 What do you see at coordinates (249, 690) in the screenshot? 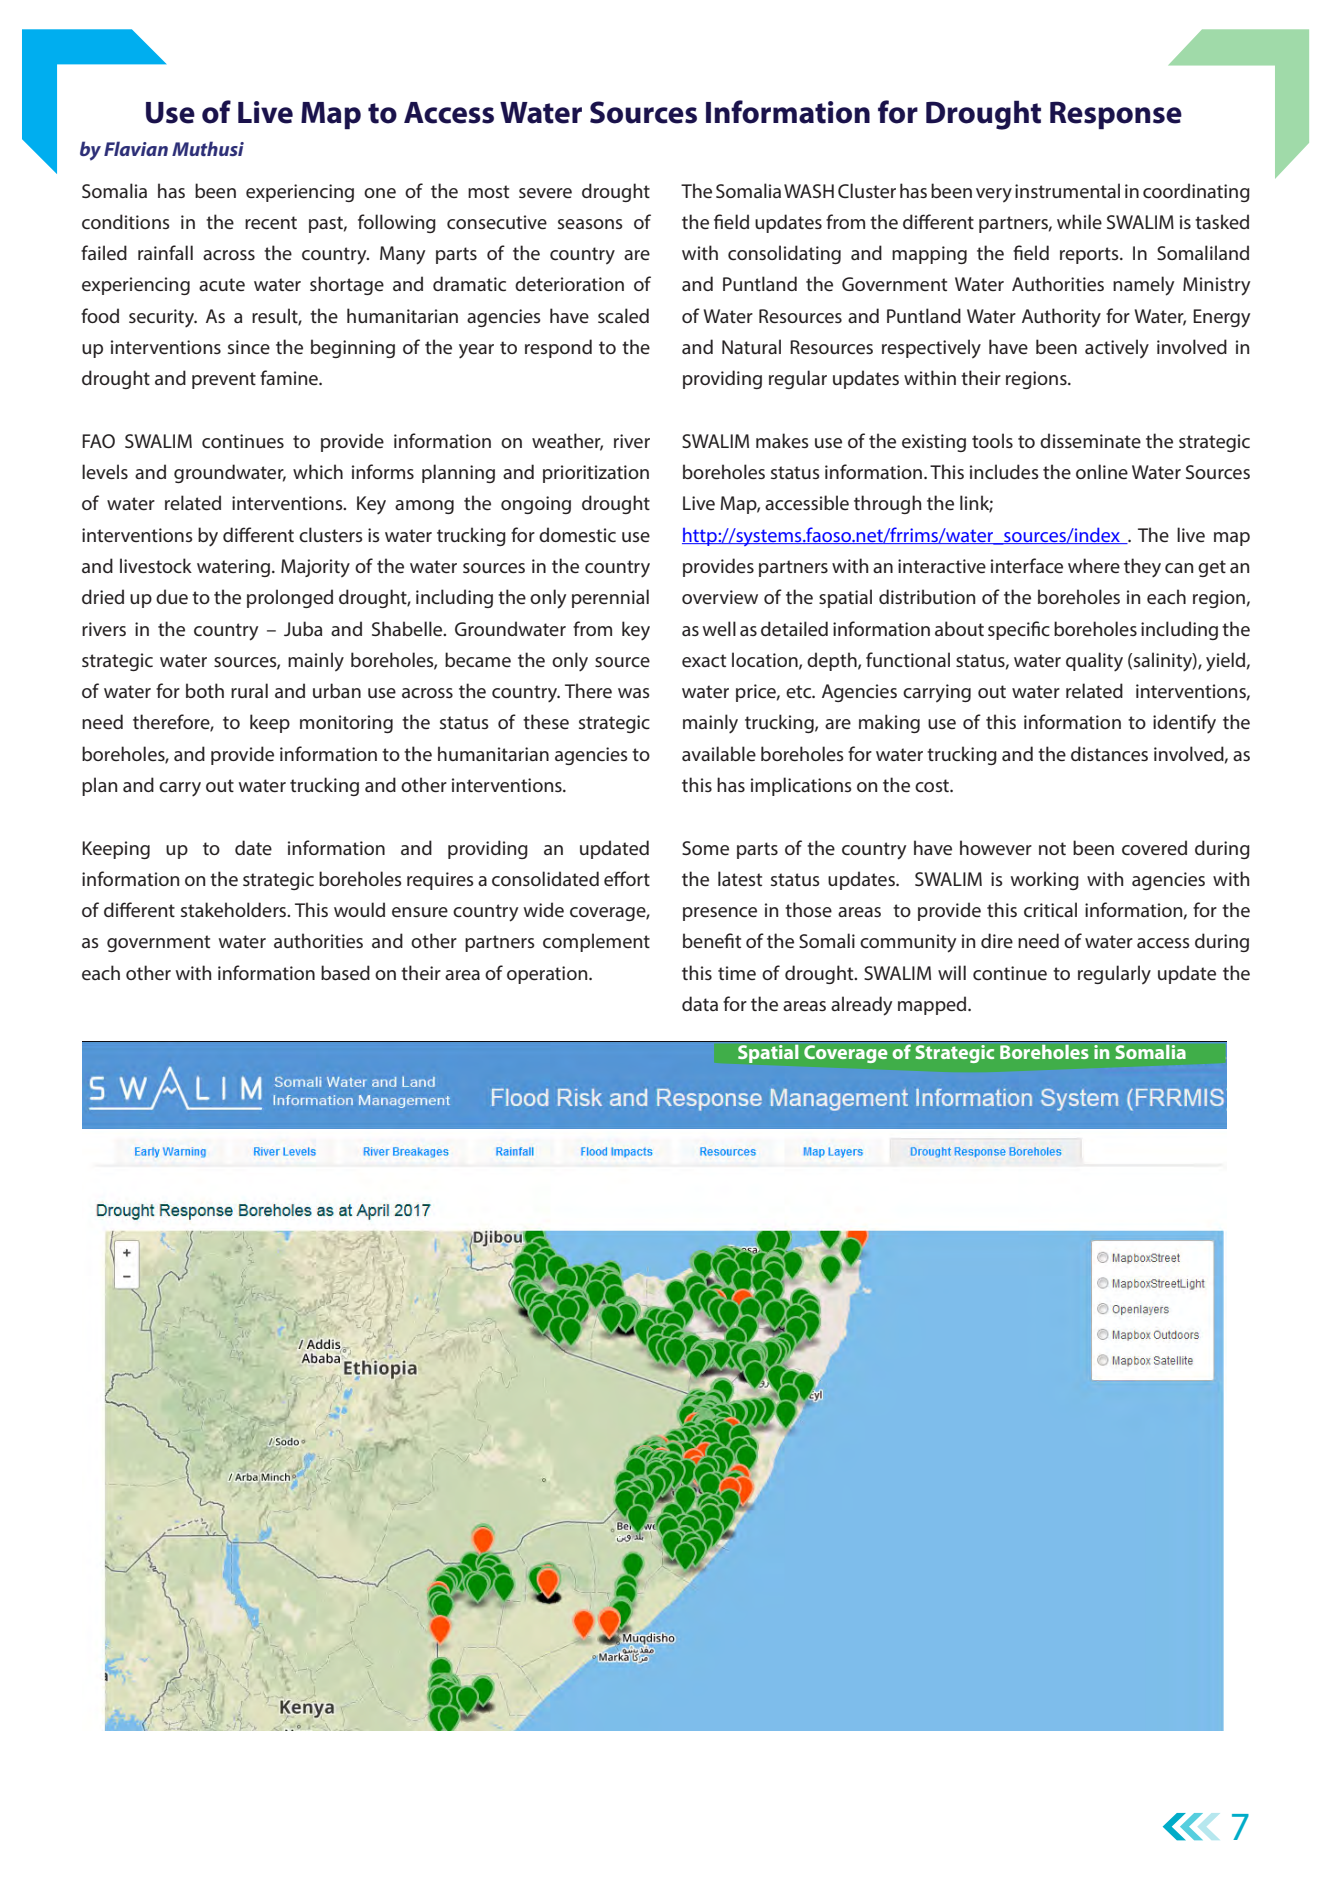
I see `rural` at bounding box center [249, 690].
